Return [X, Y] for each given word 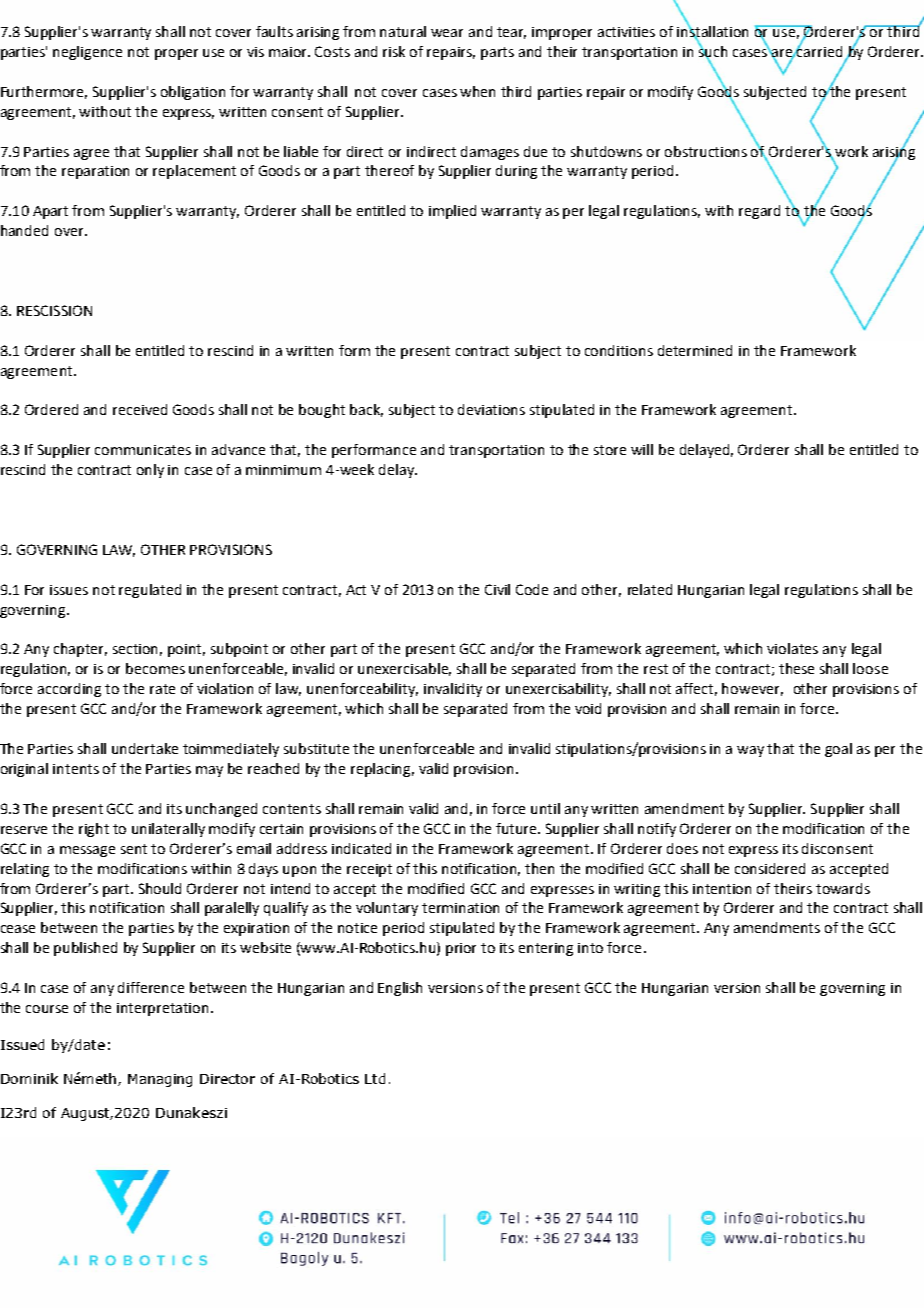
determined [695, 350]
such [712, 51]
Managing [160, 1080]
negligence [87, 53]
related [650, 589]
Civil [497, 589]
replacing [382, 770]
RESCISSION [54, 310]
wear [447, 33]
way [750, 751]
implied [452, 212]
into [590, 948]
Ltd [375, 1078]
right [94, 830]
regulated [150, 591]
